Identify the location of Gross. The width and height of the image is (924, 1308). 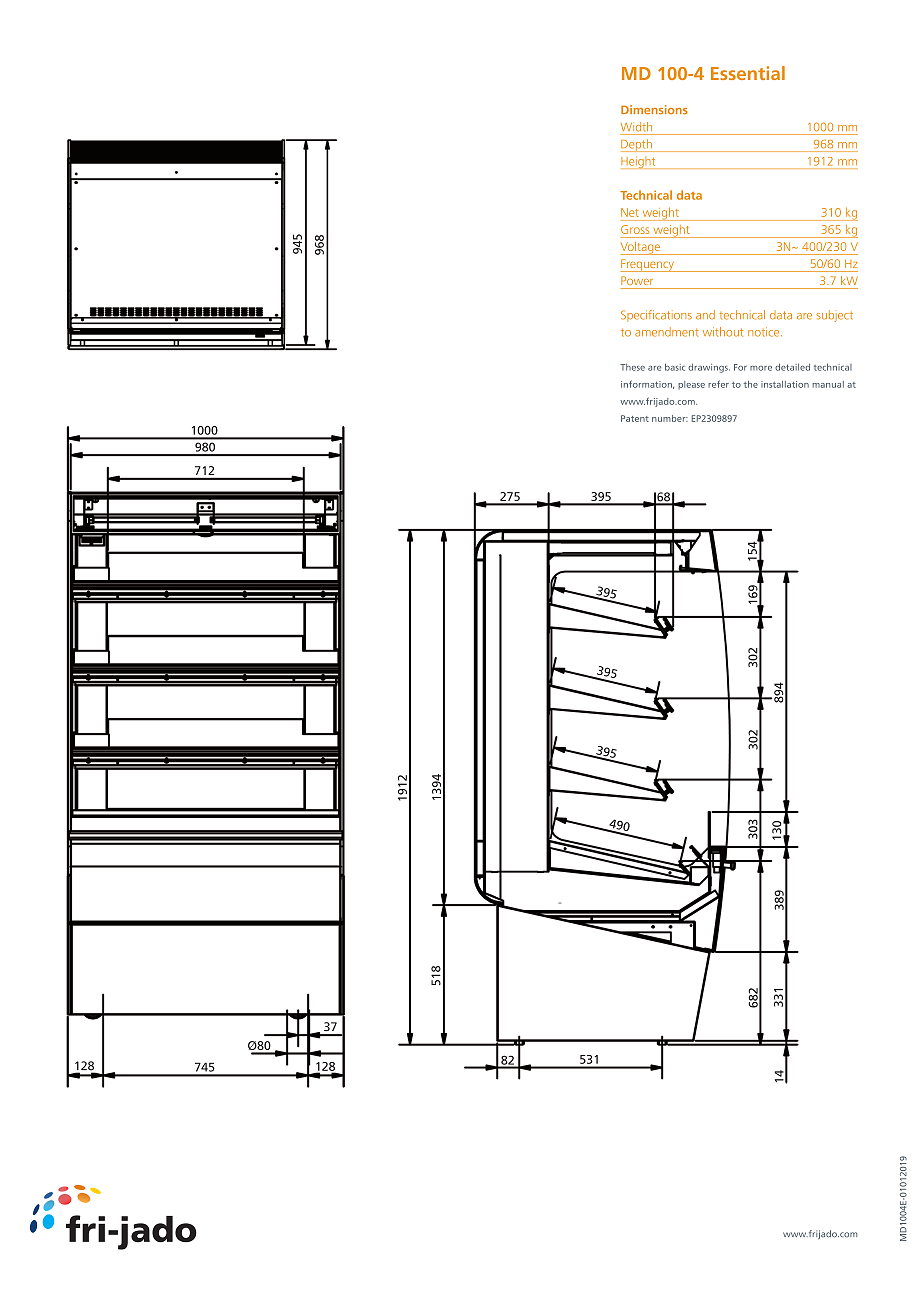
(635, 229).
